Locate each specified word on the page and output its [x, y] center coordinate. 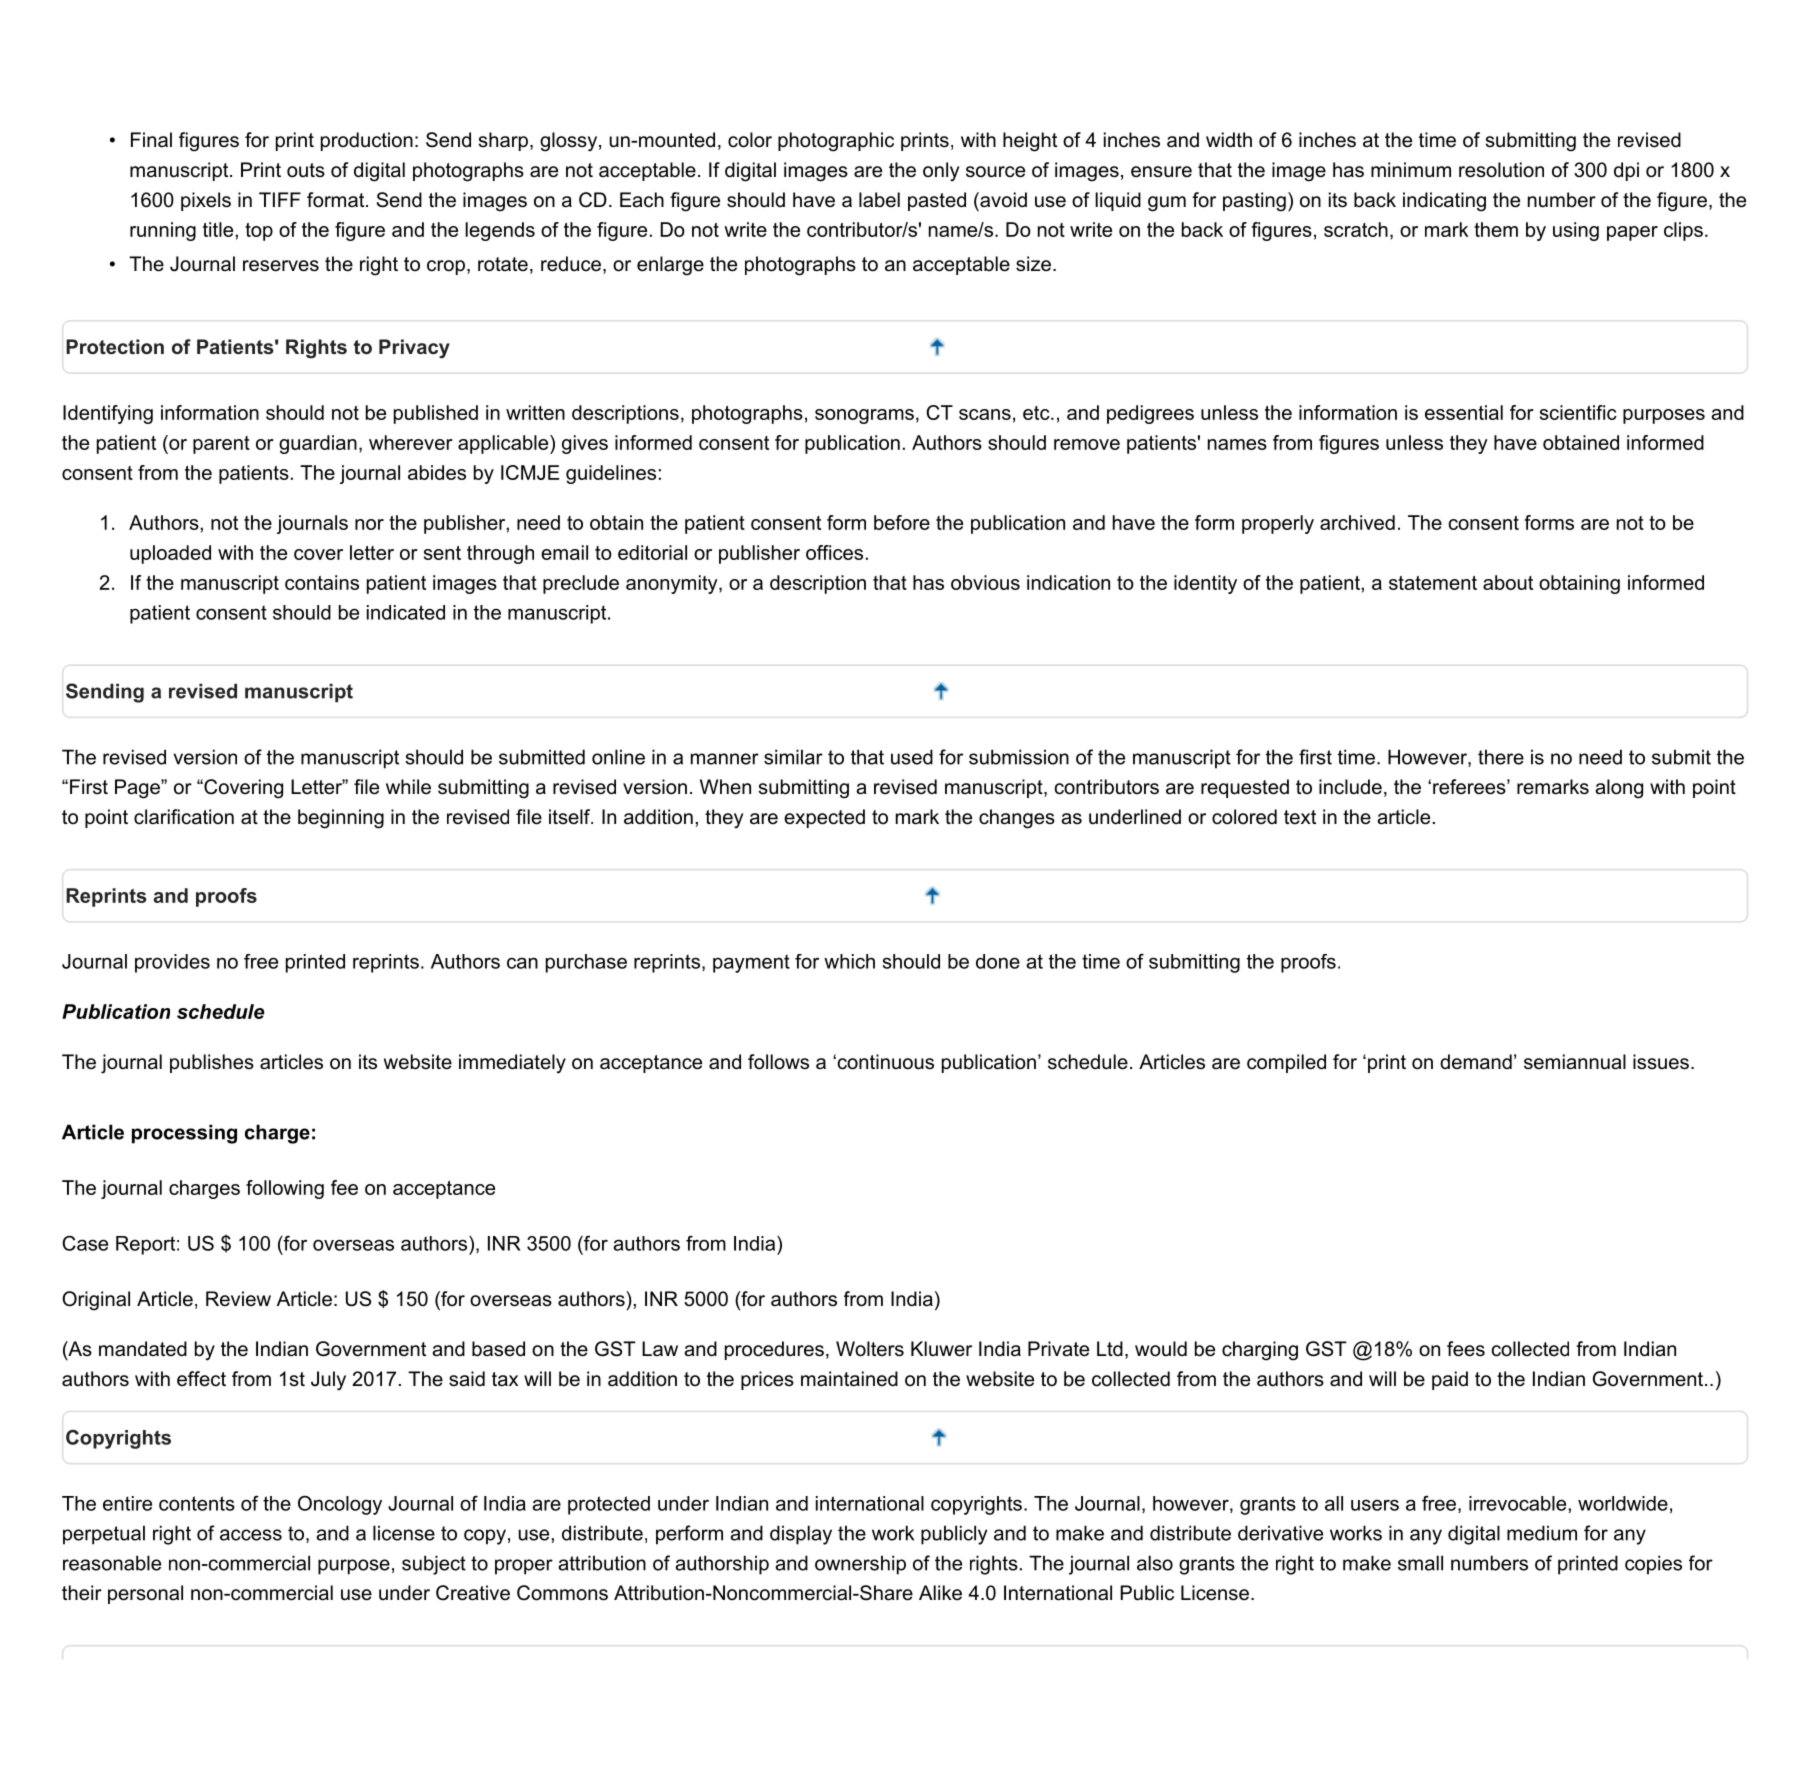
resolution [1501, 170]
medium [1542, 1533]
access [251, 1535]
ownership [860, 1565]
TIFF [280, 199]
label [879, 200]
